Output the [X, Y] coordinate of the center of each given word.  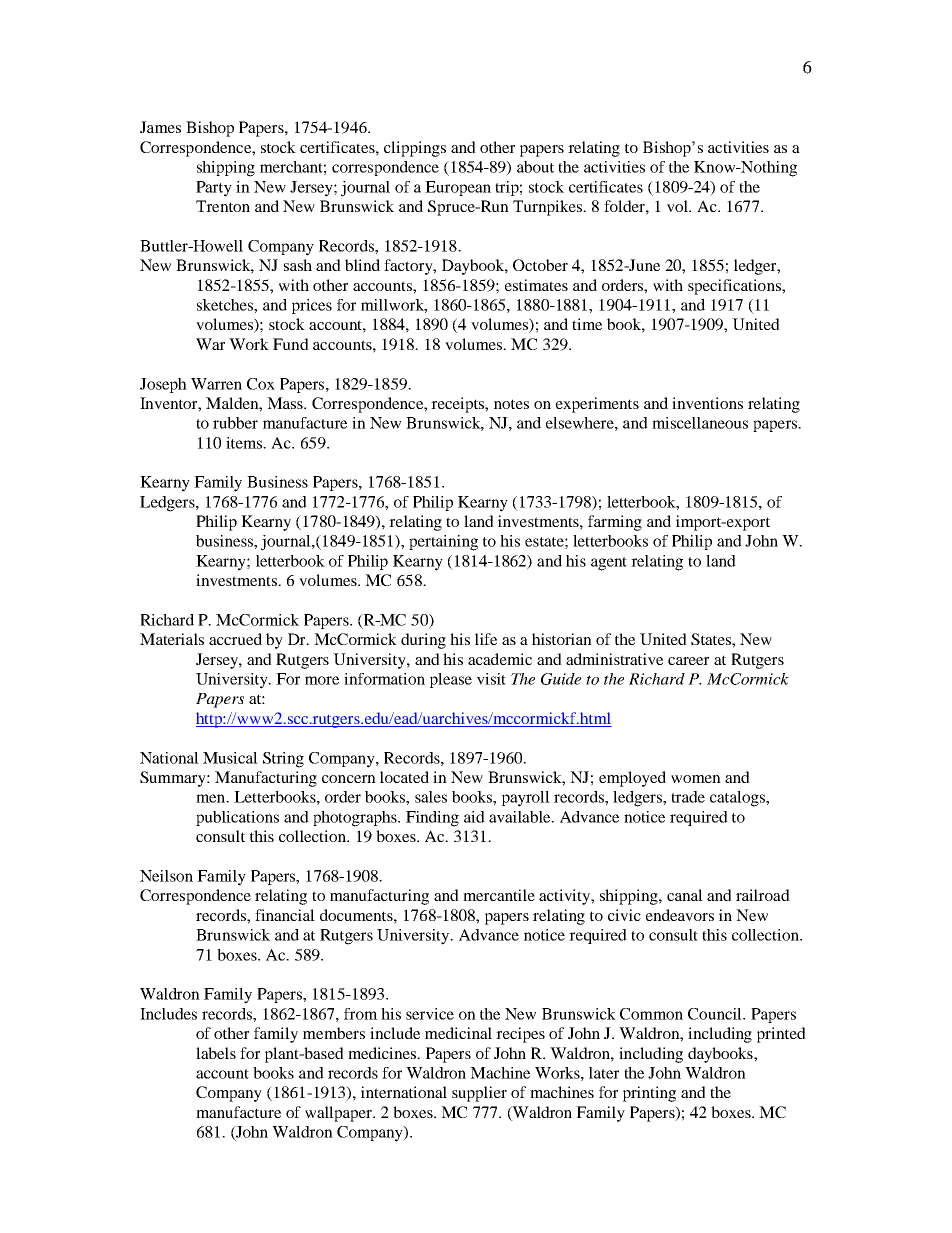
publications [237, 818]
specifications [735, 287]
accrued [235, 639]
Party [214, 189]
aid [474, 817]
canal [685, 895]
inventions [707, 403]
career [688, 661]
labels [216, 1053]
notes [511, 404]
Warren [216, 384]
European [458, 188]
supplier [479, 1094]
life [486, 639]
